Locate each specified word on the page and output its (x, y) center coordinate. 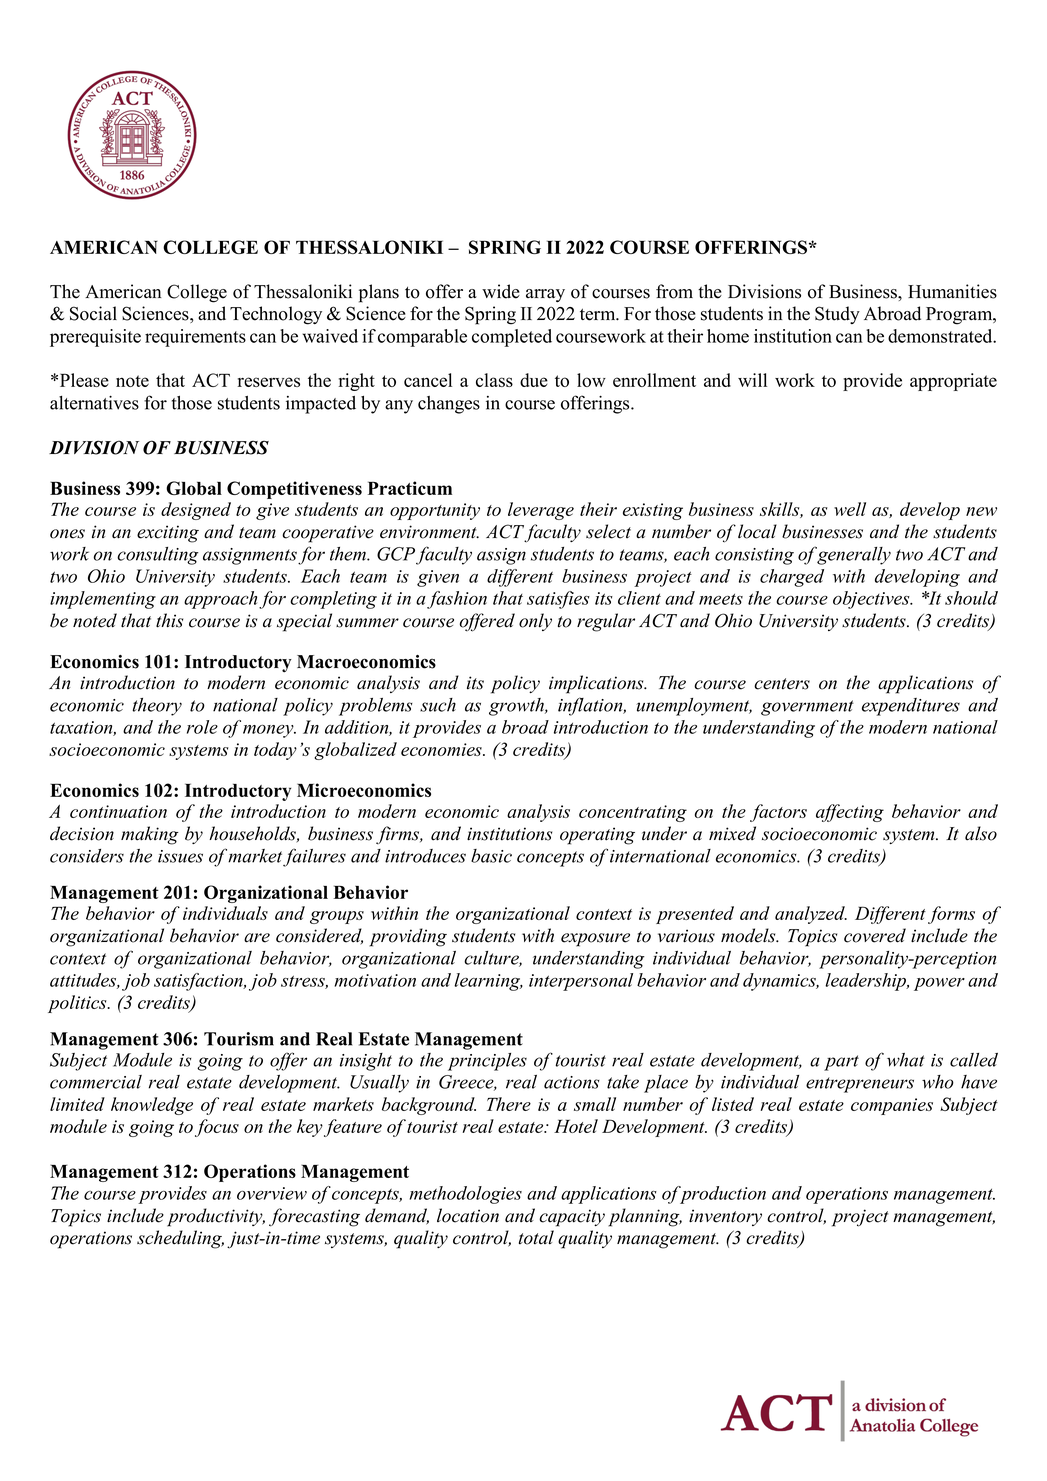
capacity (572, 1218)
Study (837, 315)
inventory (725, 1217)
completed (512, 338)
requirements (195, 338)
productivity (216, 1217)
